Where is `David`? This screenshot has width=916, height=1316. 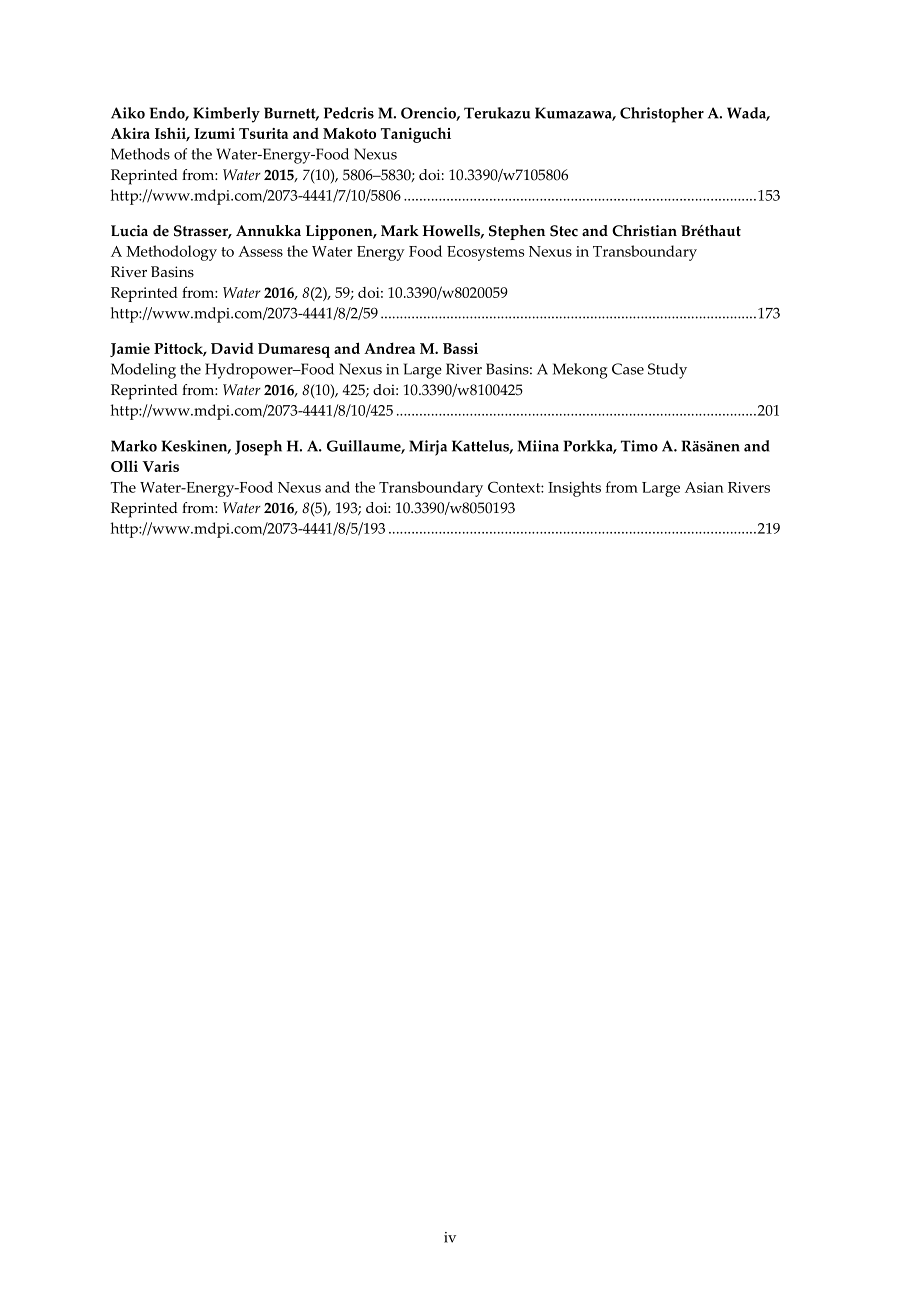 David is located at coordinates (232, 348).
